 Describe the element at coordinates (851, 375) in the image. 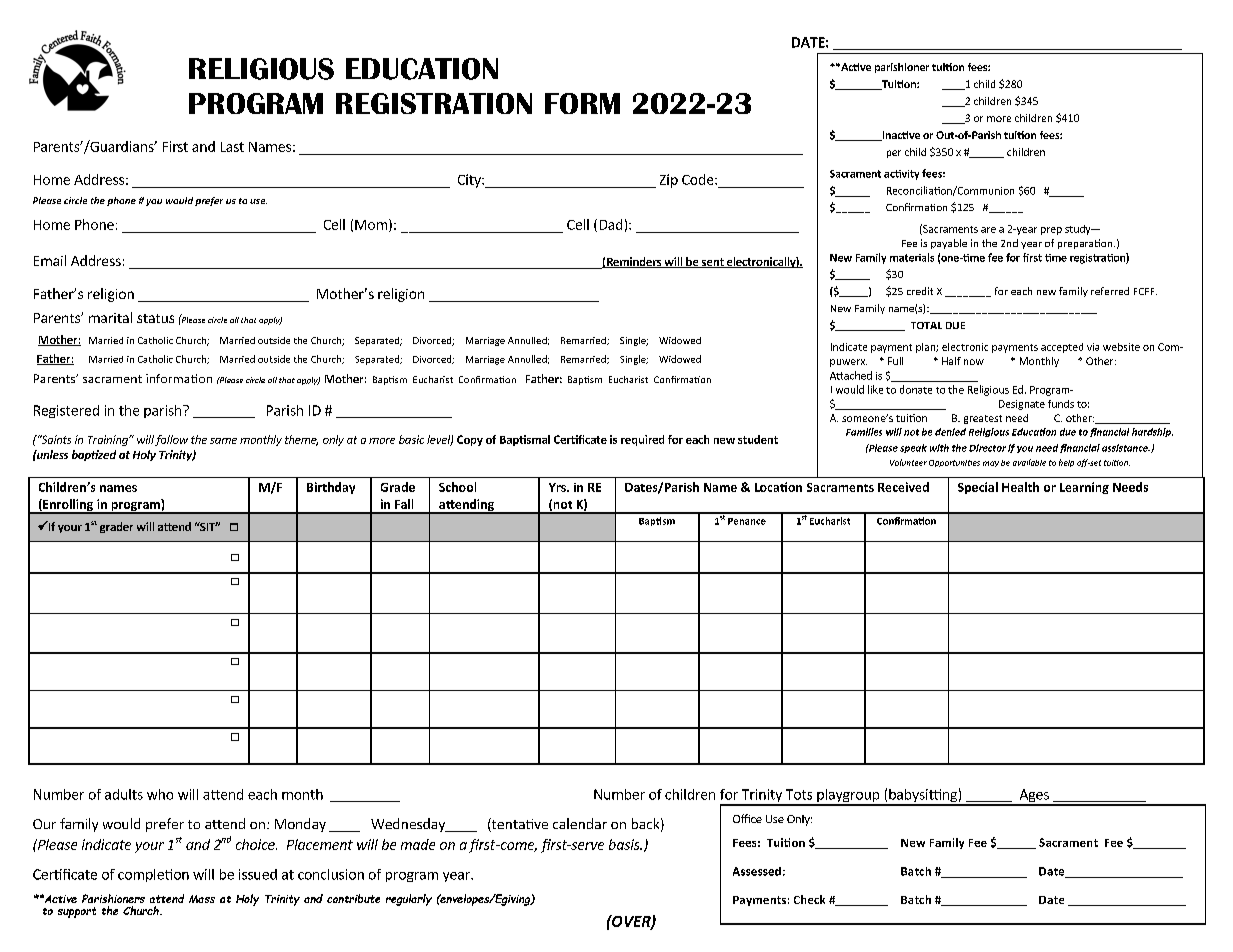

I see `Attached` at that location.
